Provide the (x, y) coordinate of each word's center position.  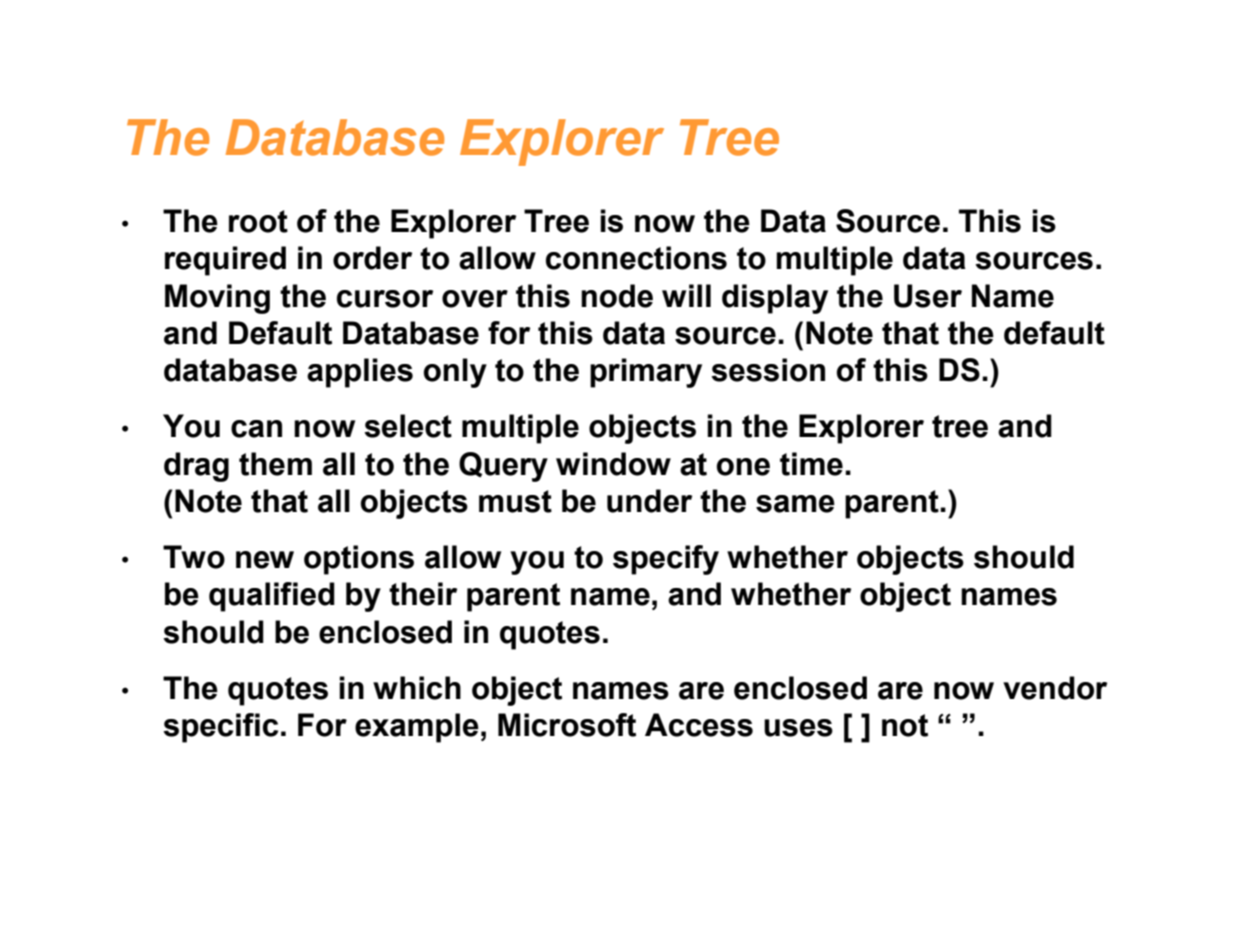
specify (666, 560)
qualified (272, 597)
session (768, 370)
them (275, 464)
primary (646, 373)
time (811, 464)
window (613, 464)
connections (636, 258)
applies (360, 373)
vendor (1055, 688)
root (258, 221)
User (928, 296)
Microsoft (567, 725)
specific (220, 728)
